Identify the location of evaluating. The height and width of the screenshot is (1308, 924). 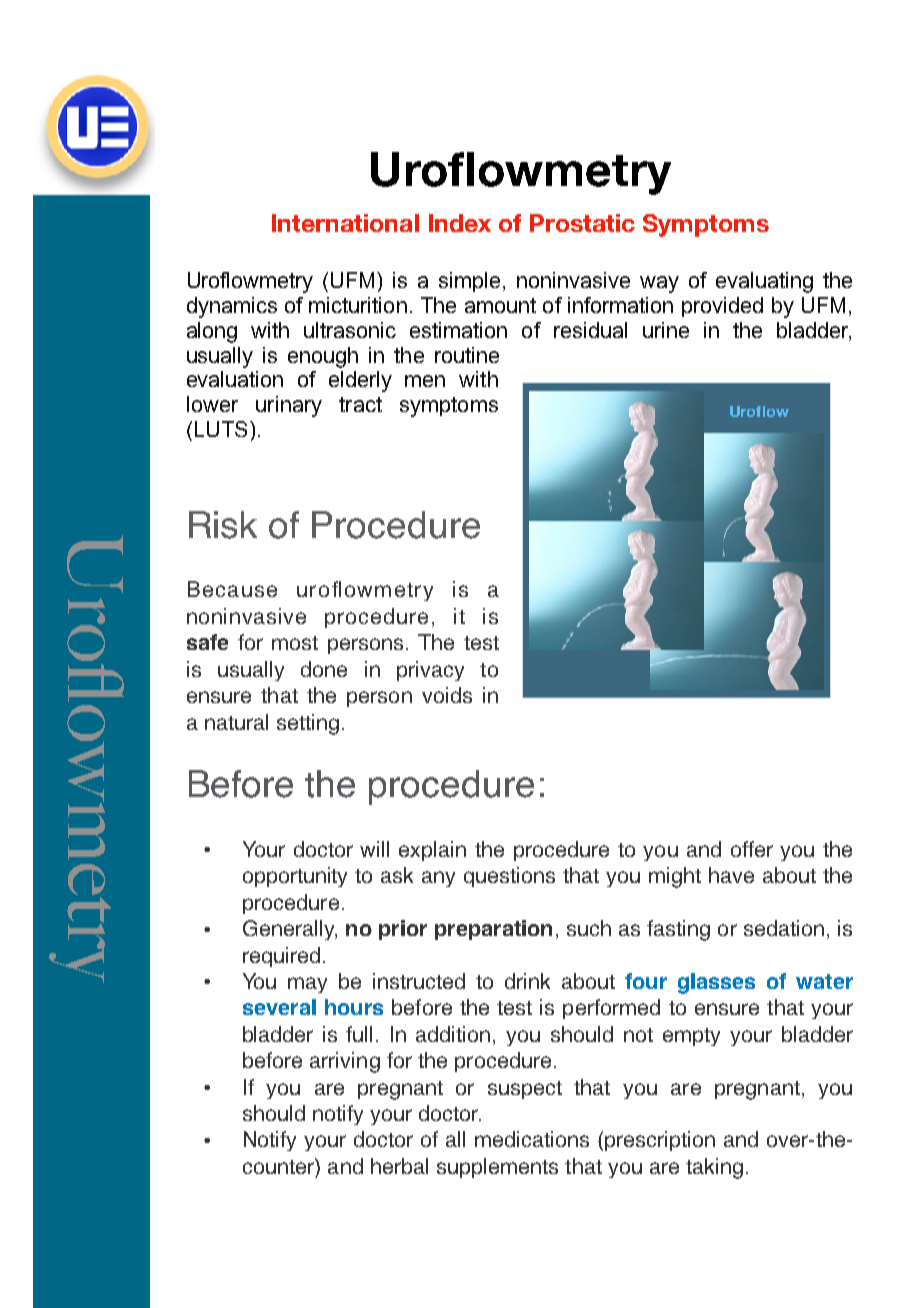
(764, 282).
